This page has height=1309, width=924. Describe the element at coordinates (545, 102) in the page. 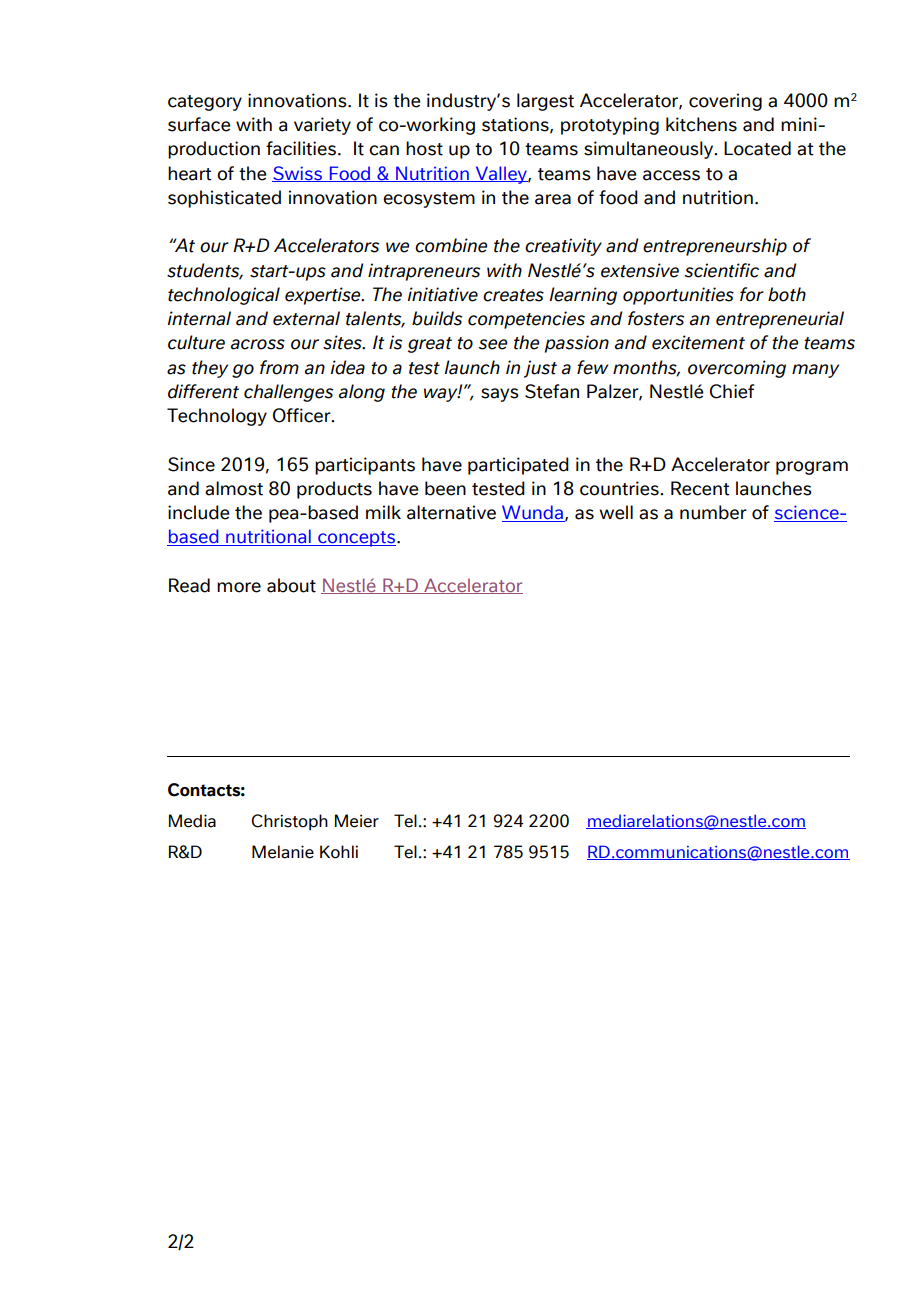

I see `largest` at that location.
